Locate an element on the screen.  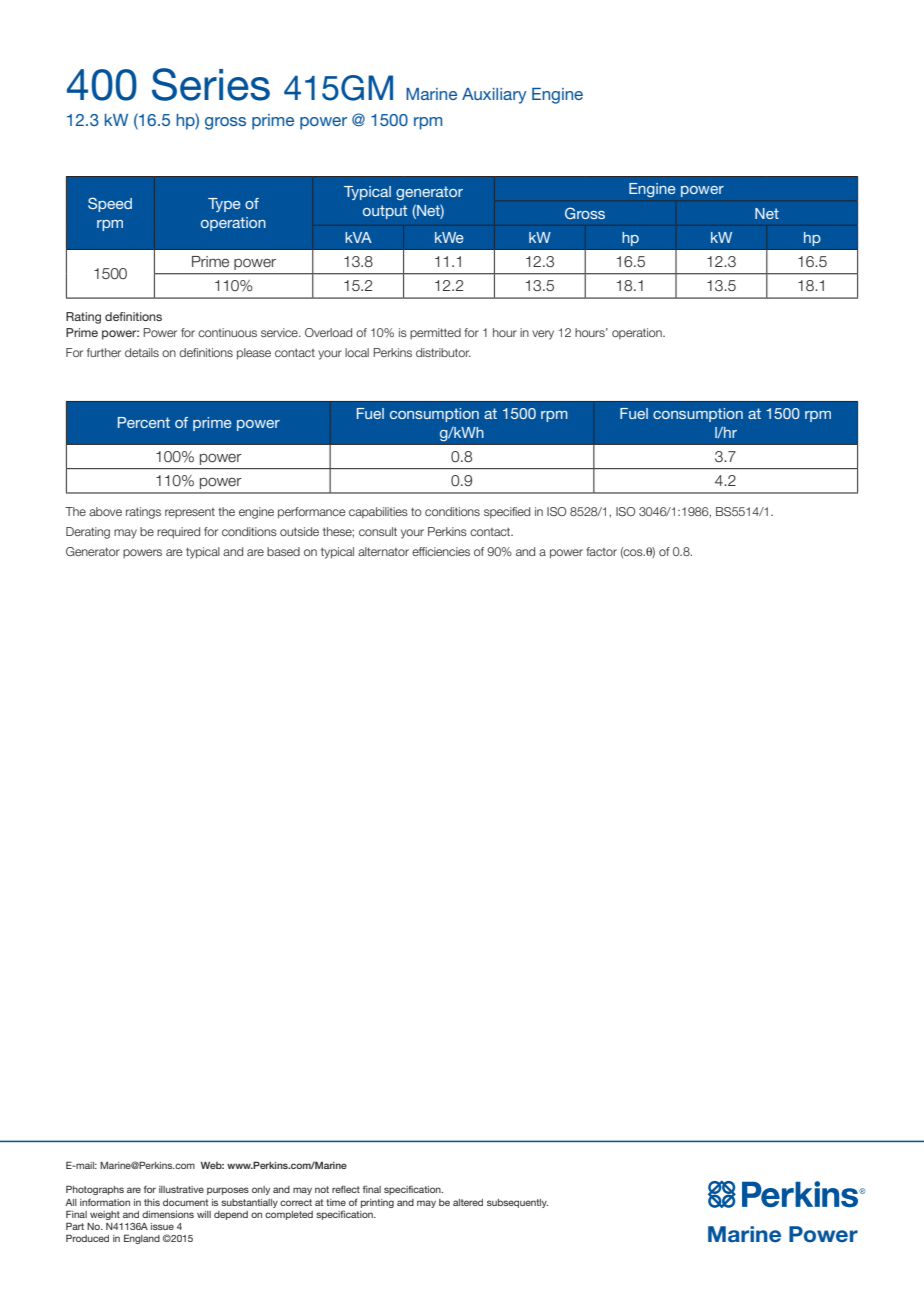
subsequently is located at coordinates (517, 1203).
